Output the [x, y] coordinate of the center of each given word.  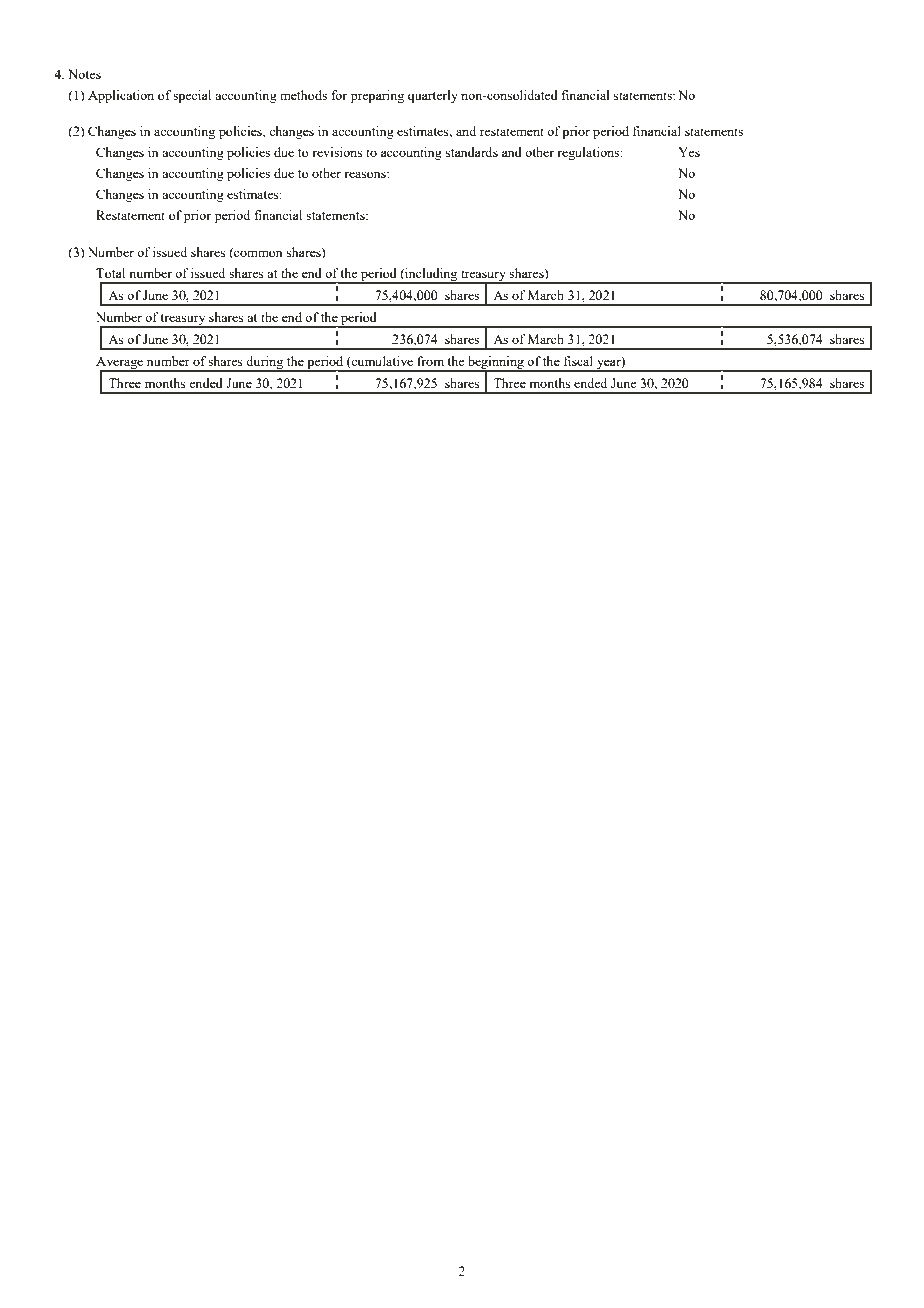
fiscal [578, 361]
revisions [337, 152]
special [192, 96]
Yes [689, 152]
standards [472, 152]
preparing [377, 96]
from [430, 361]
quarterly [433, 96]
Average [121, 364]
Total [110, 273]
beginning [496, 364]
